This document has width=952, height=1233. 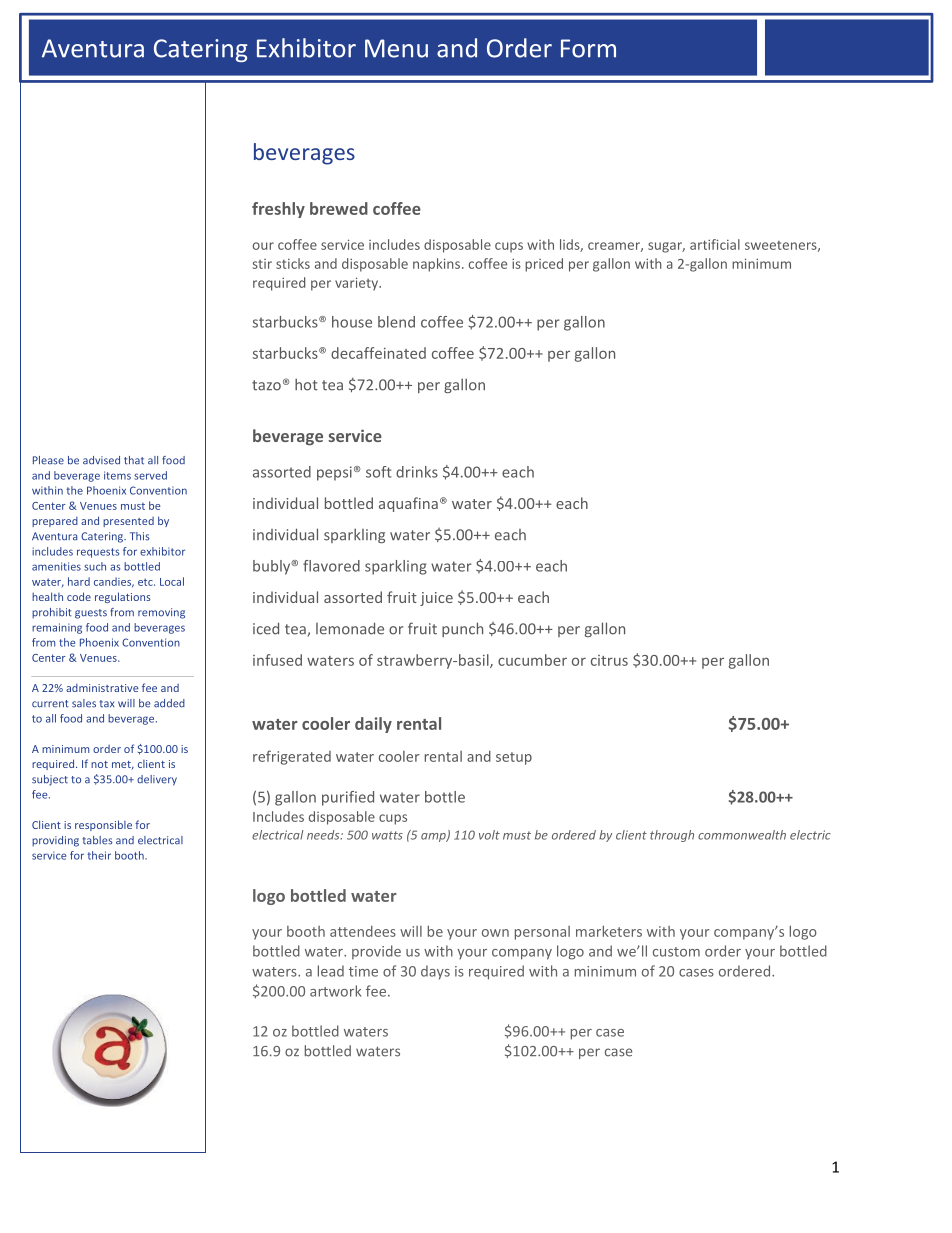 I want to click on freshly, so click(x=278, y=210).
